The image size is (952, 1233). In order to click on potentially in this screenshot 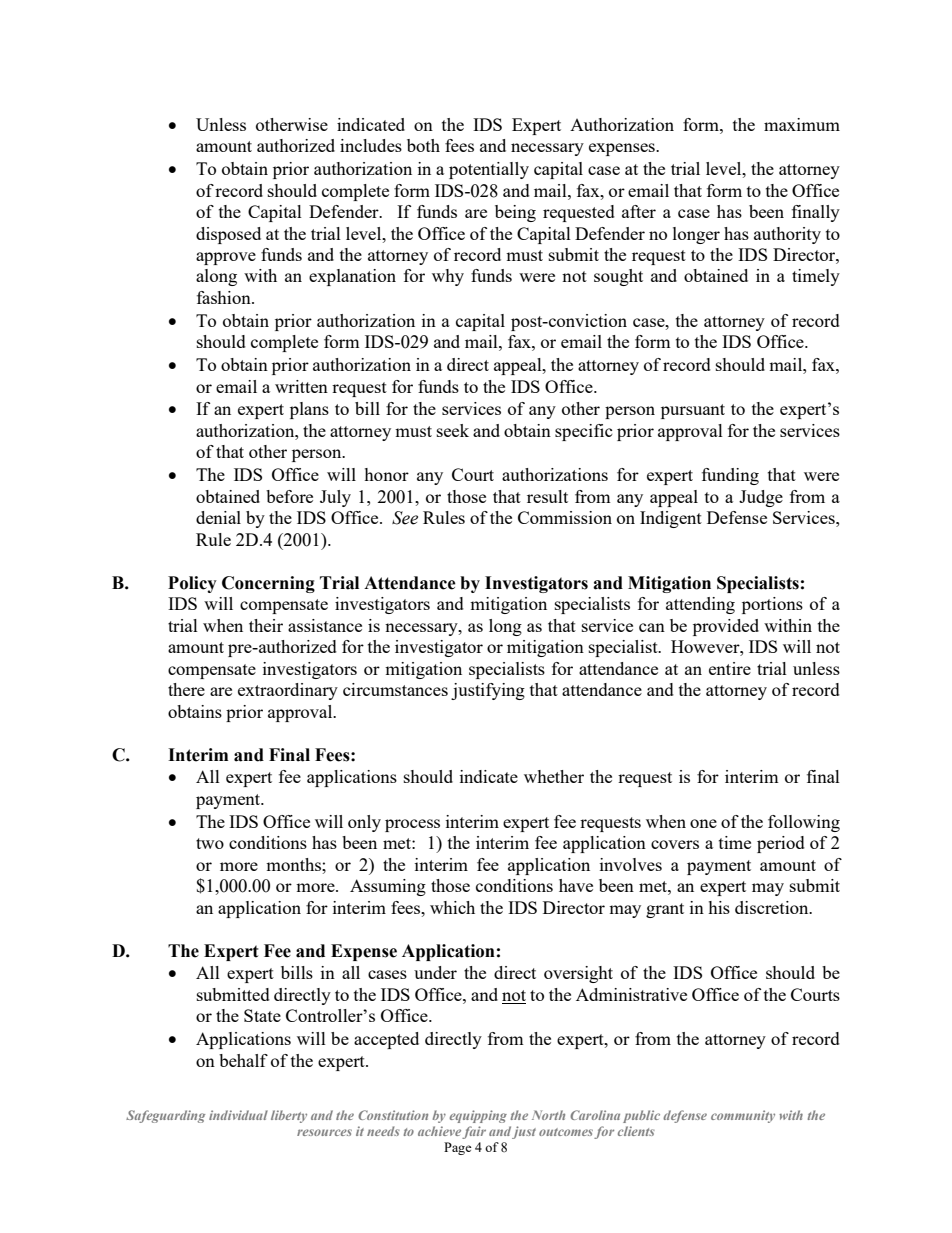, I will do `click(489, 170)`.
